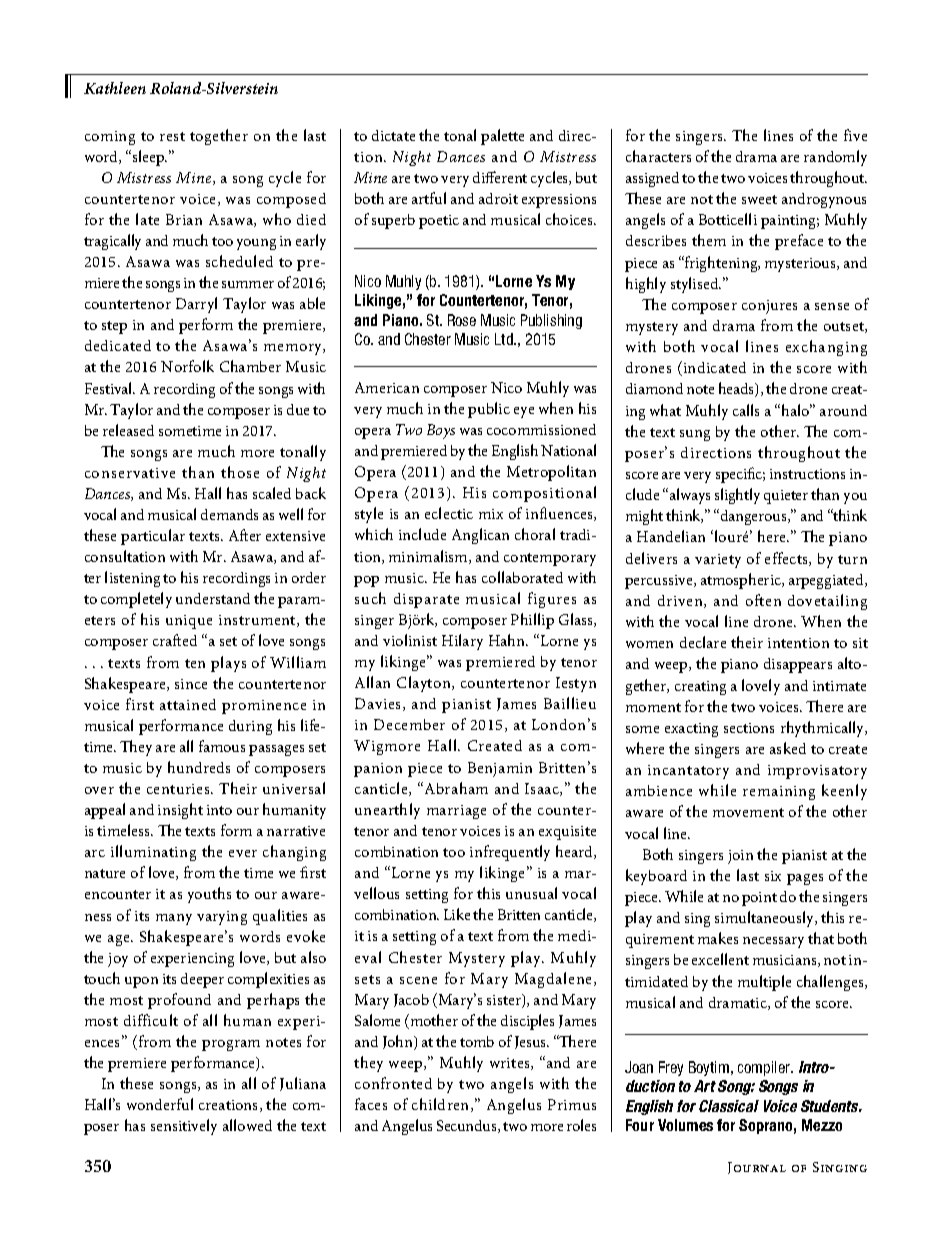 The width and height of the screenshot is (952, 1233). What do you see at coordinates (462, 642) in the screenshot?
I see `Hilary` at bounding box center [462, 642].
